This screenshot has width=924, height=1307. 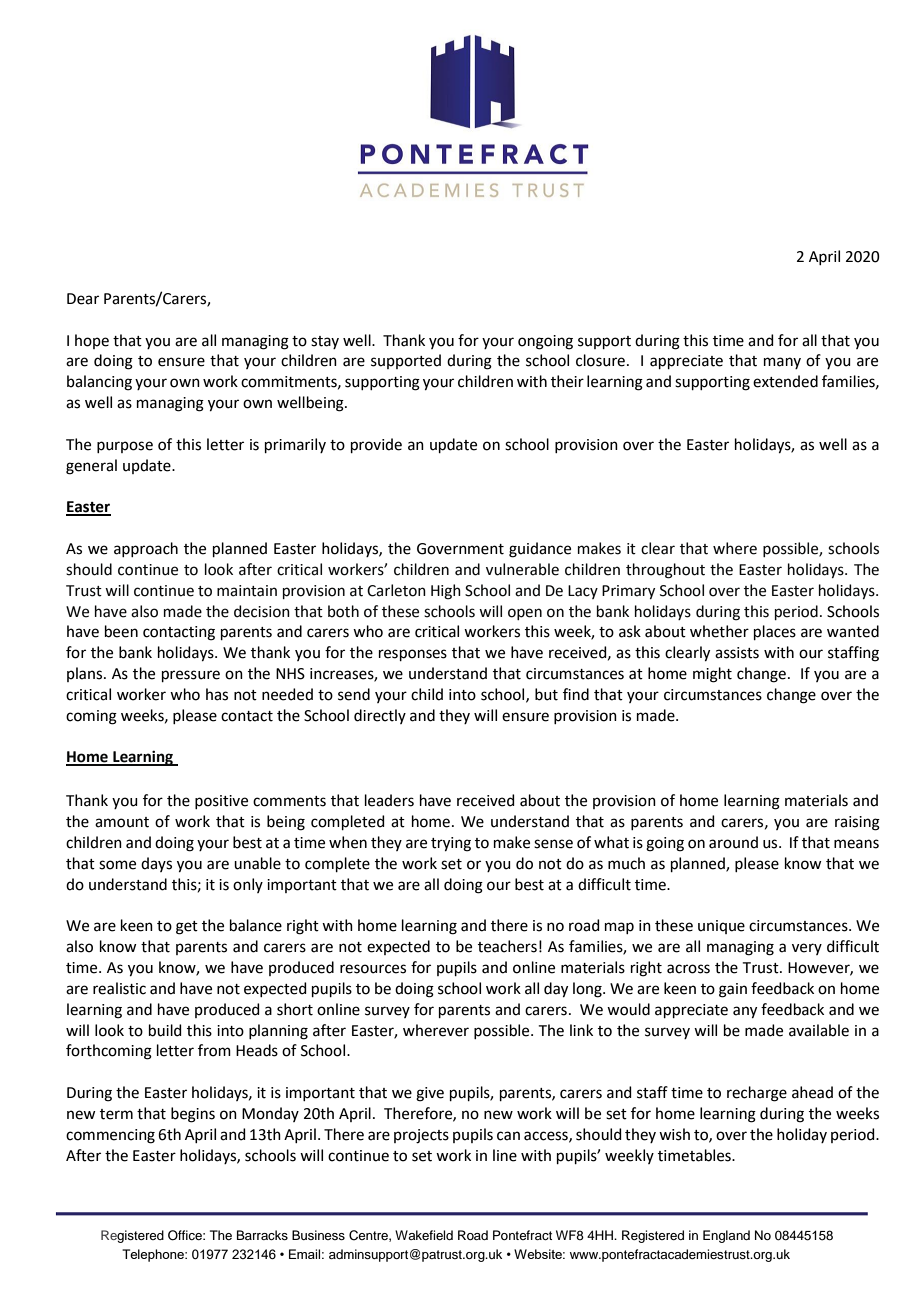 I want to click on leaders, so click(x=389, y=800).
